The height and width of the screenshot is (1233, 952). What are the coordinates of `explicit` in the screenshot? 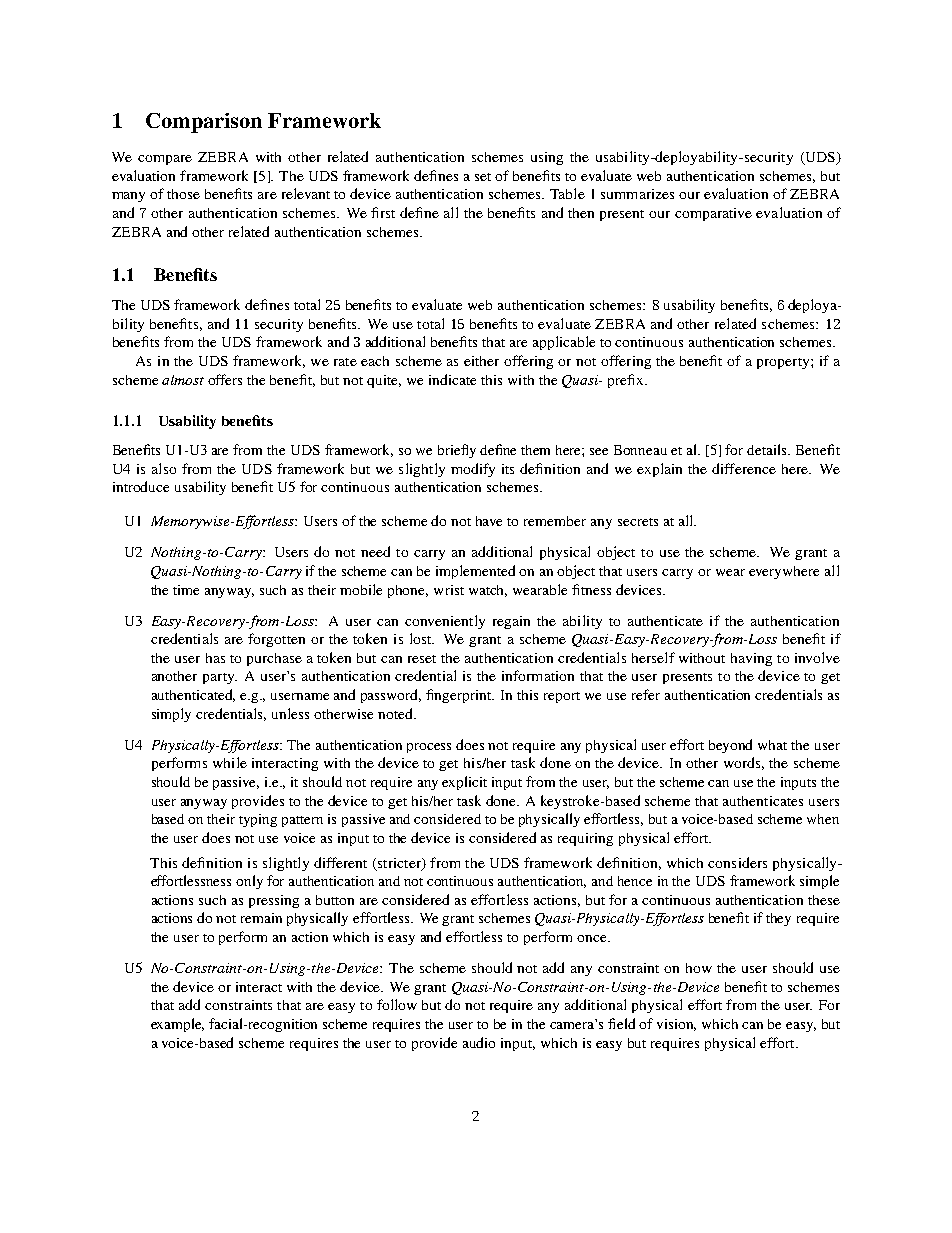 It's located at (464, 783).
